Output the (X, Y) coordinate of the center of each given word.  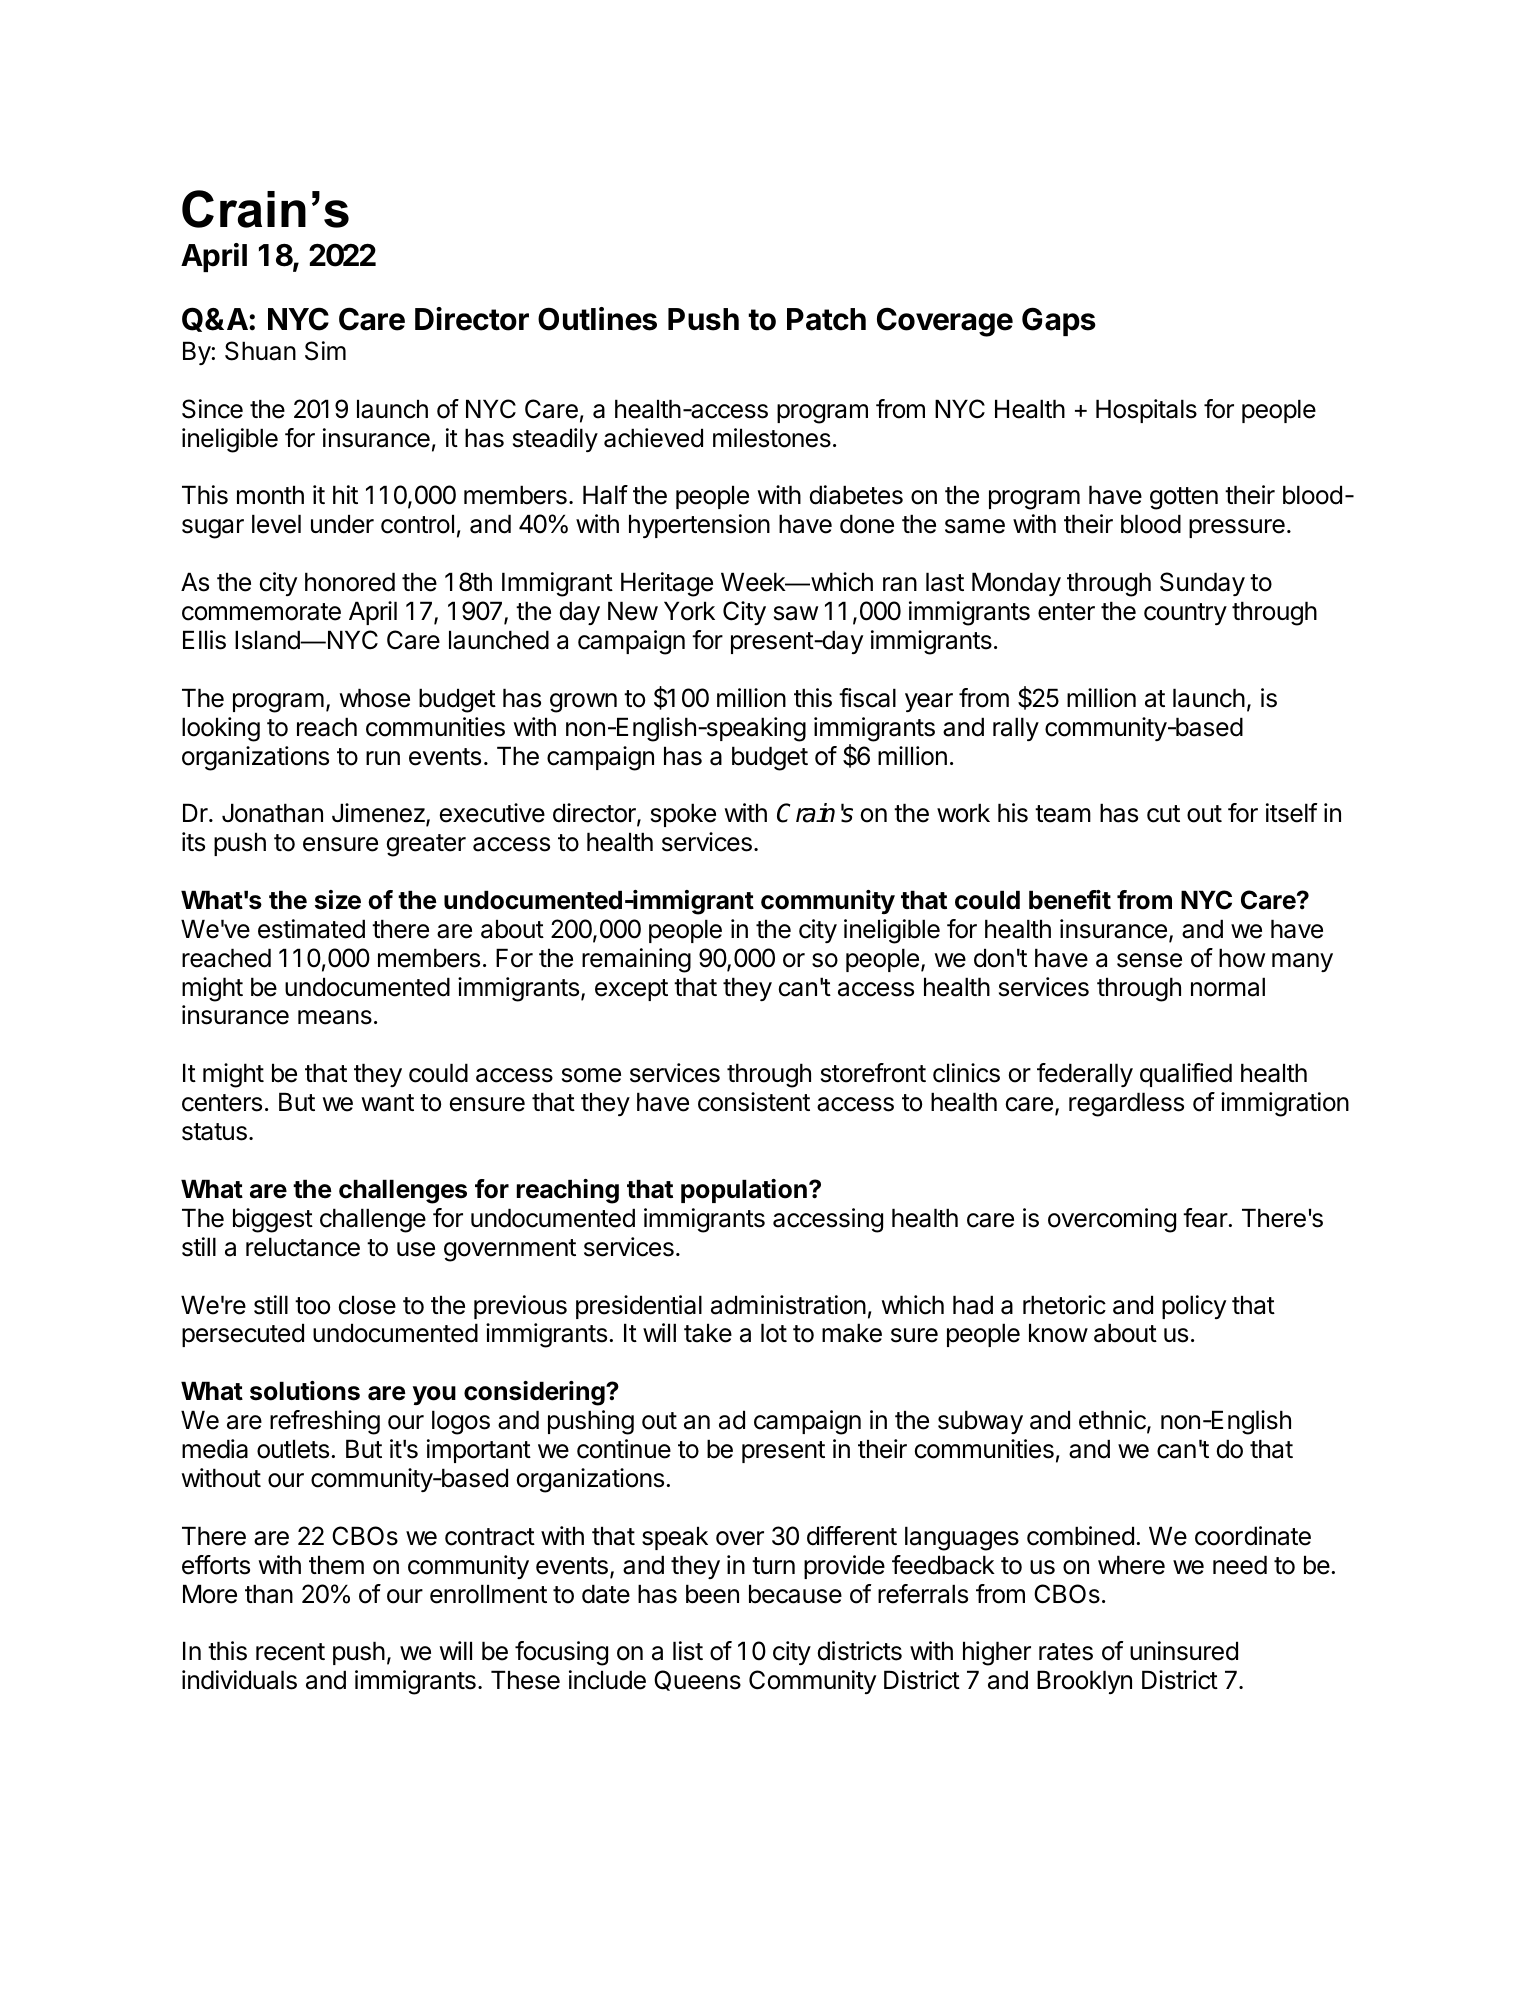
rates (1066, 1652)
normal (1228, 987)
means (335, 1017)
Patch (826, 319)
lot (774, 1333)
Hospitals (1146, 411)
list (688, 1651)
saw (796, 613)
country (1185, 614)
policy (1194, 1307)
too (312, 1306)
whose (374, 698)
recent (290, 1652)
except (631, 990)
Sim (325, 351)
